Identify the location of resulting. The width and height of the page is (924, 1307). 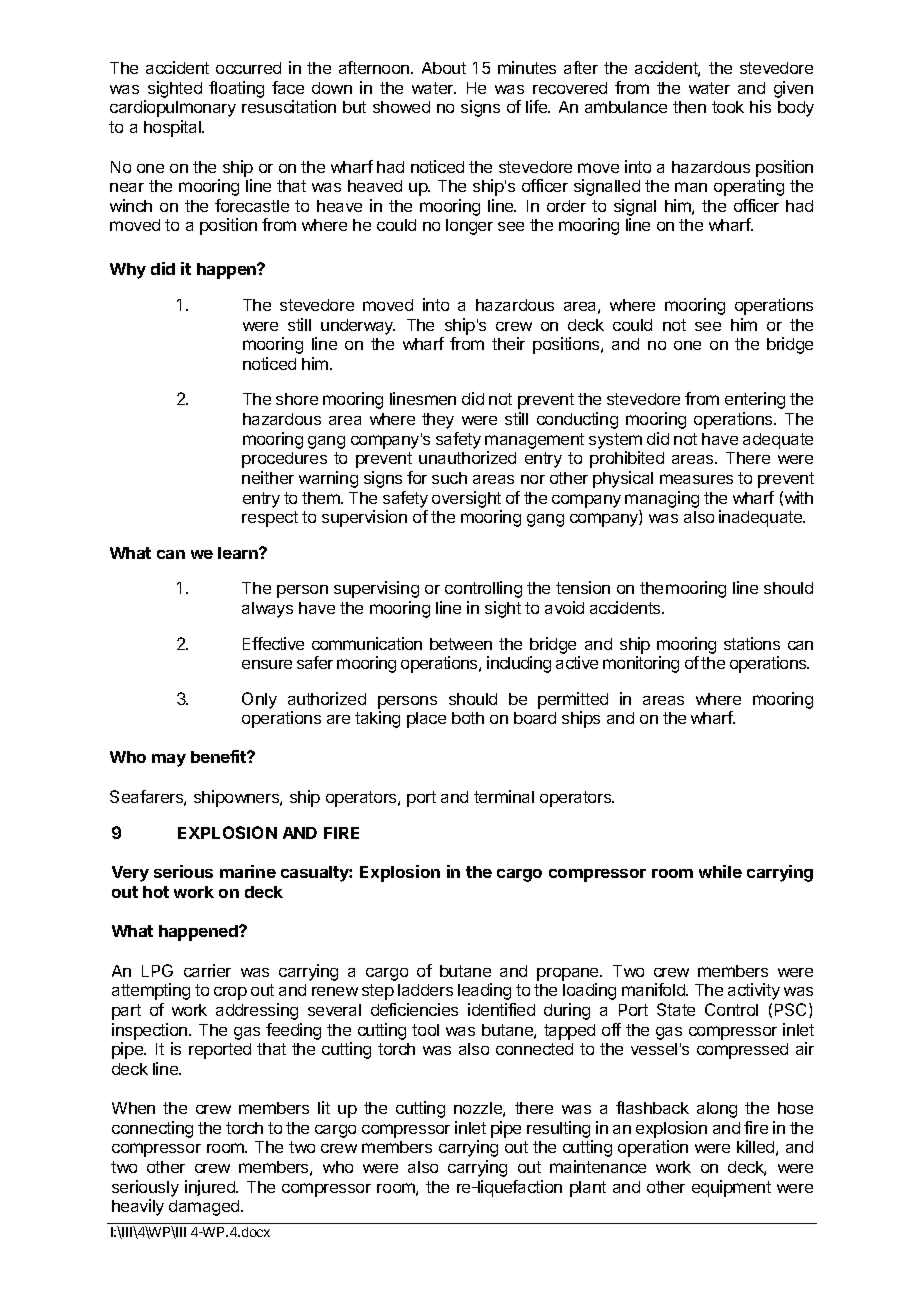
(560, 1131).
